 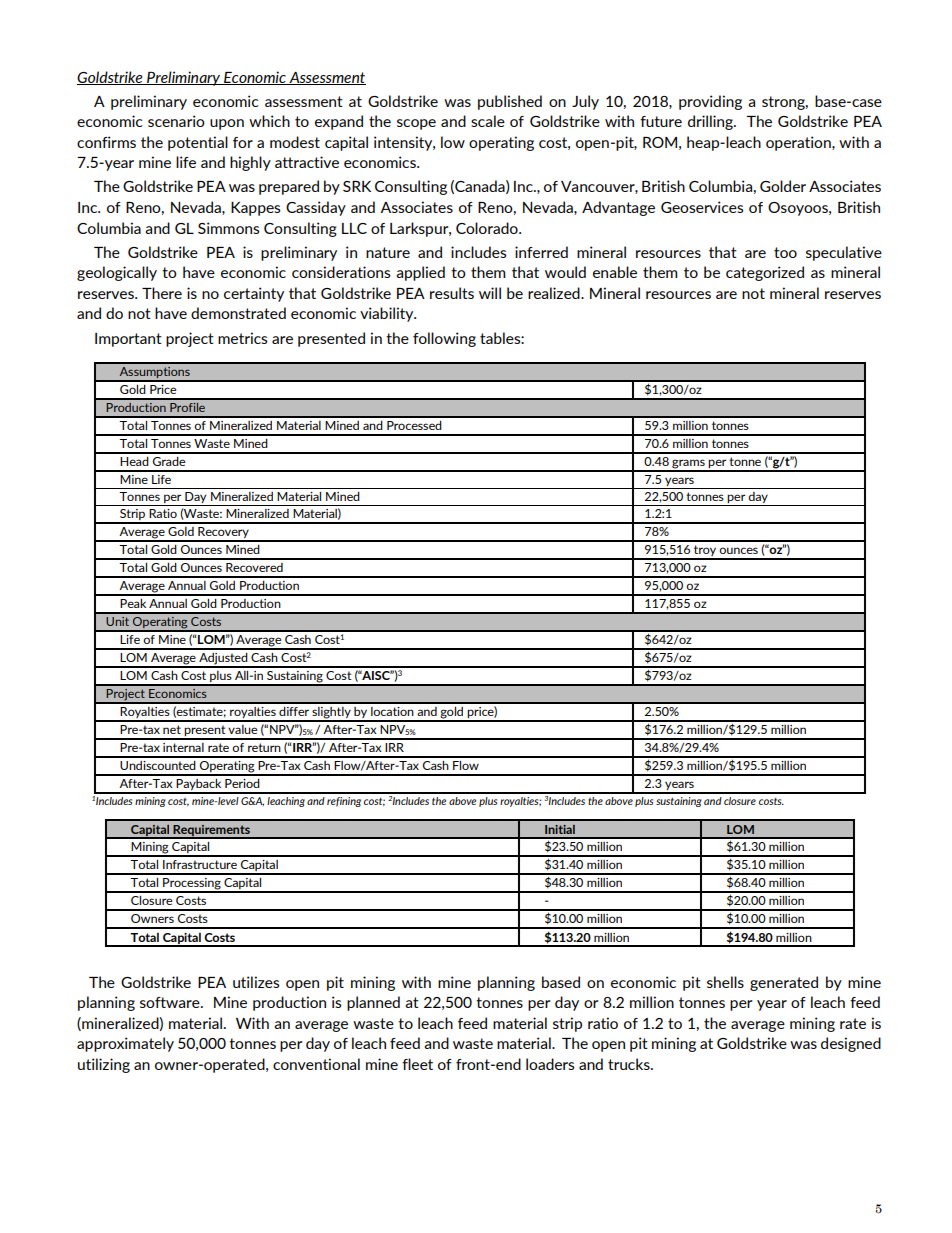 I want to click on potential, so click(x=198, y=143).
